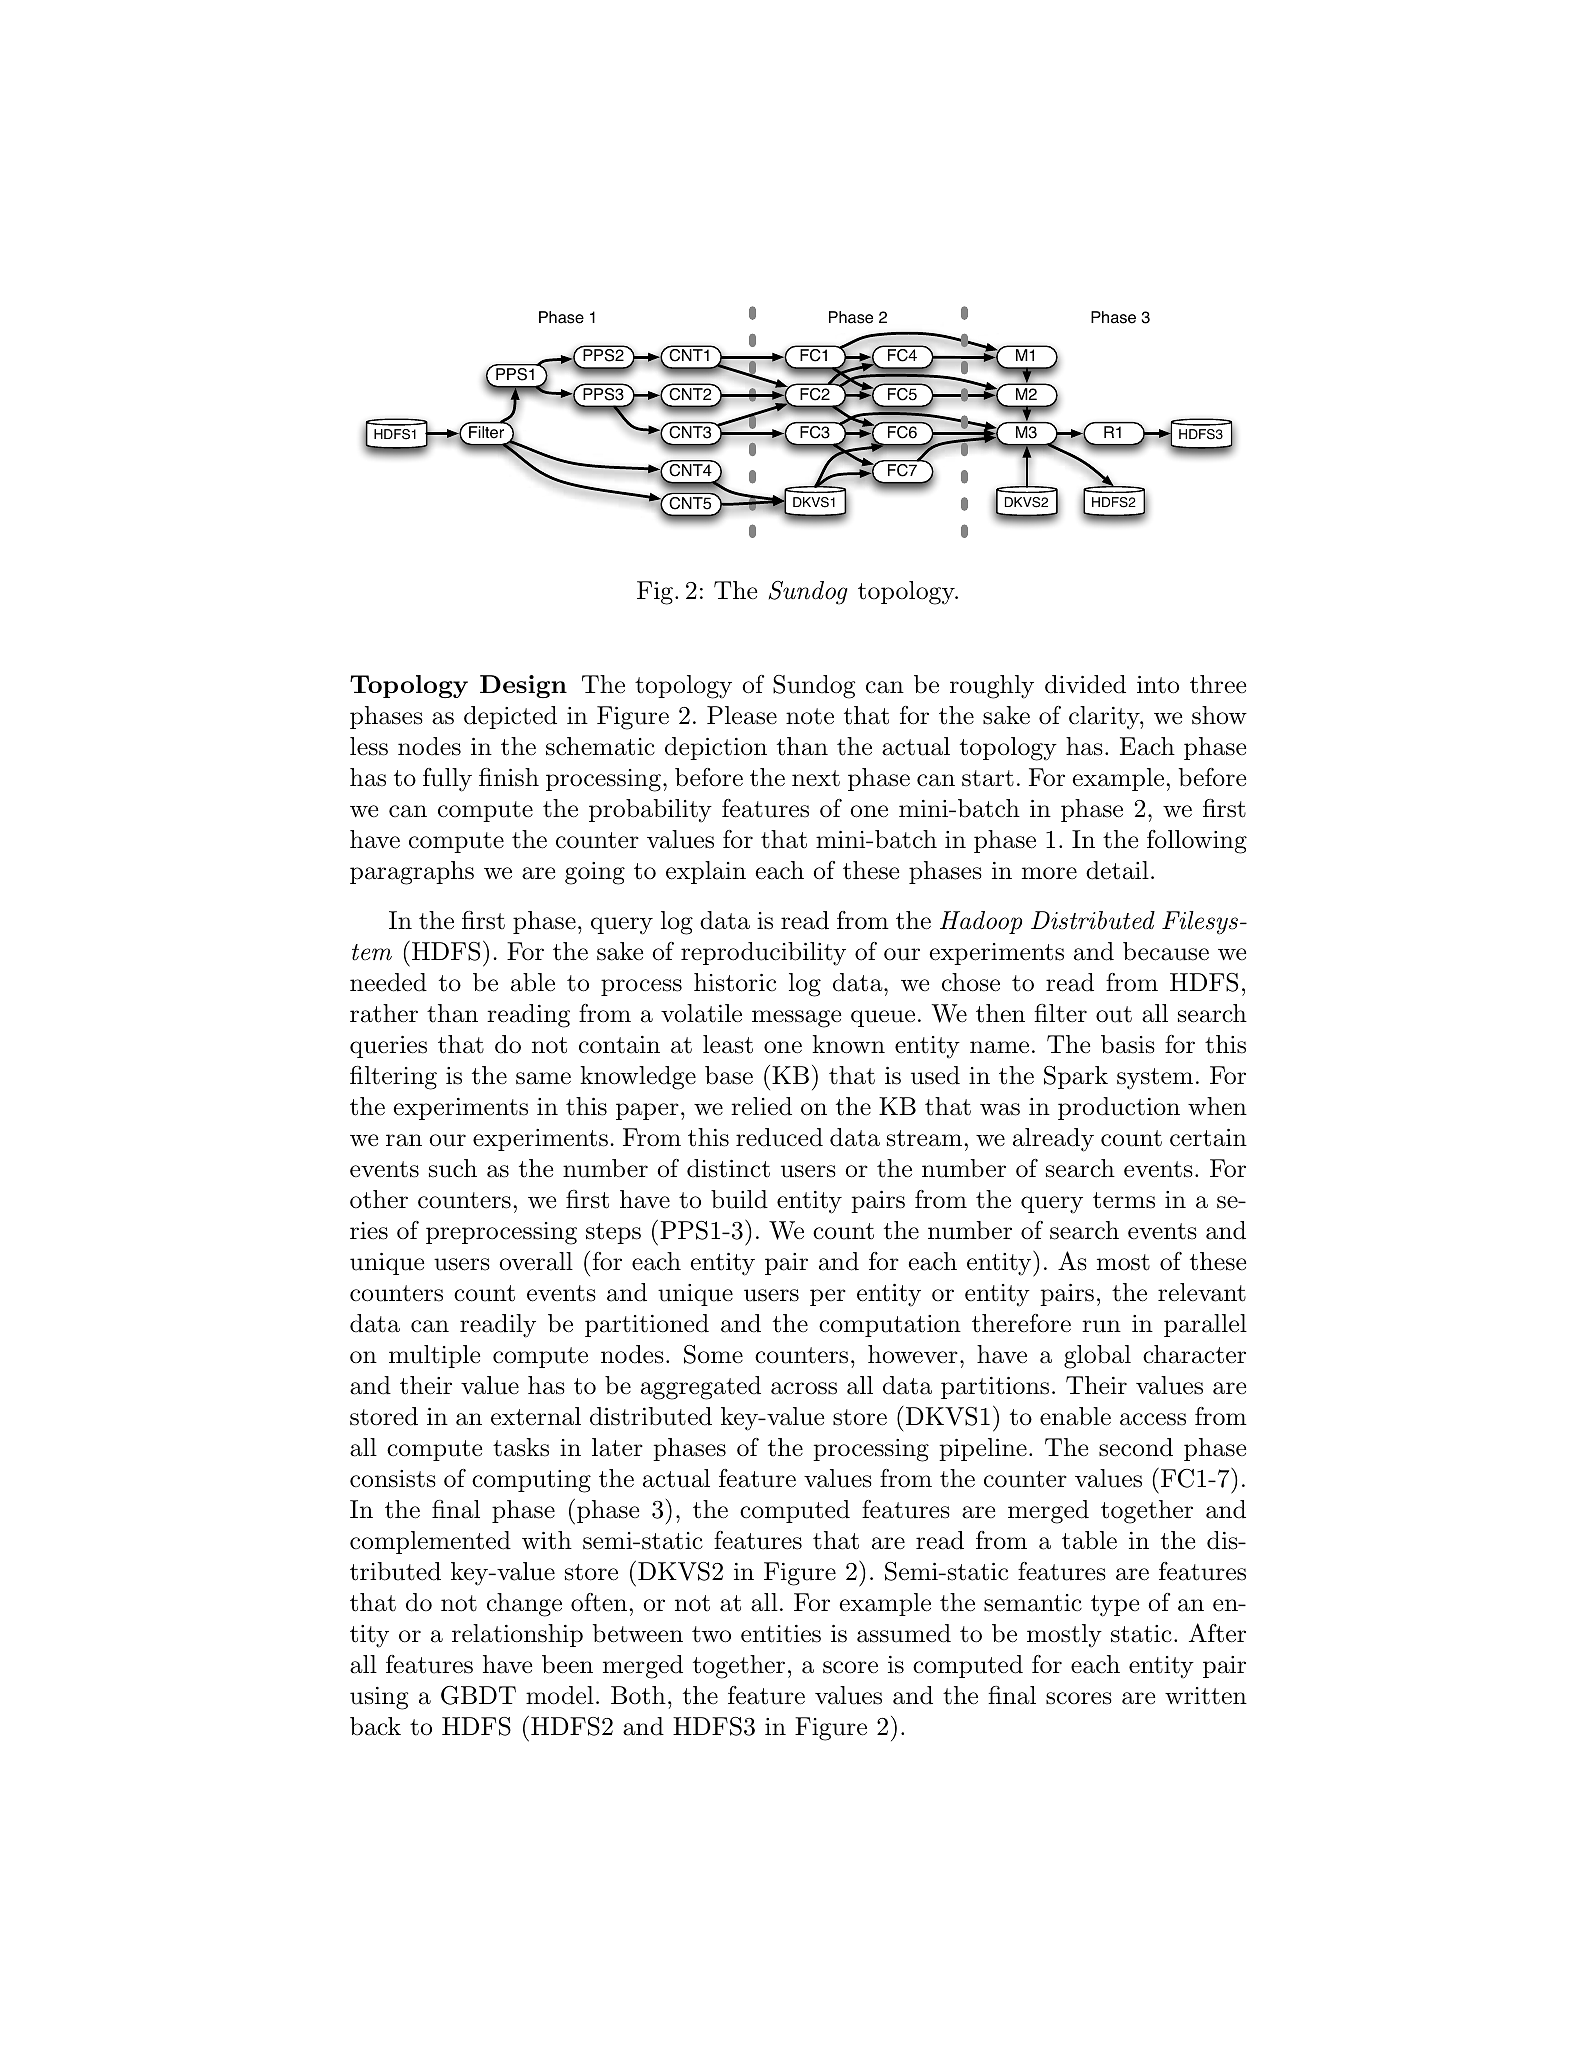 The height and width of the screenshot is (2055, 1588). I want to click on note, so click(810, 716).
